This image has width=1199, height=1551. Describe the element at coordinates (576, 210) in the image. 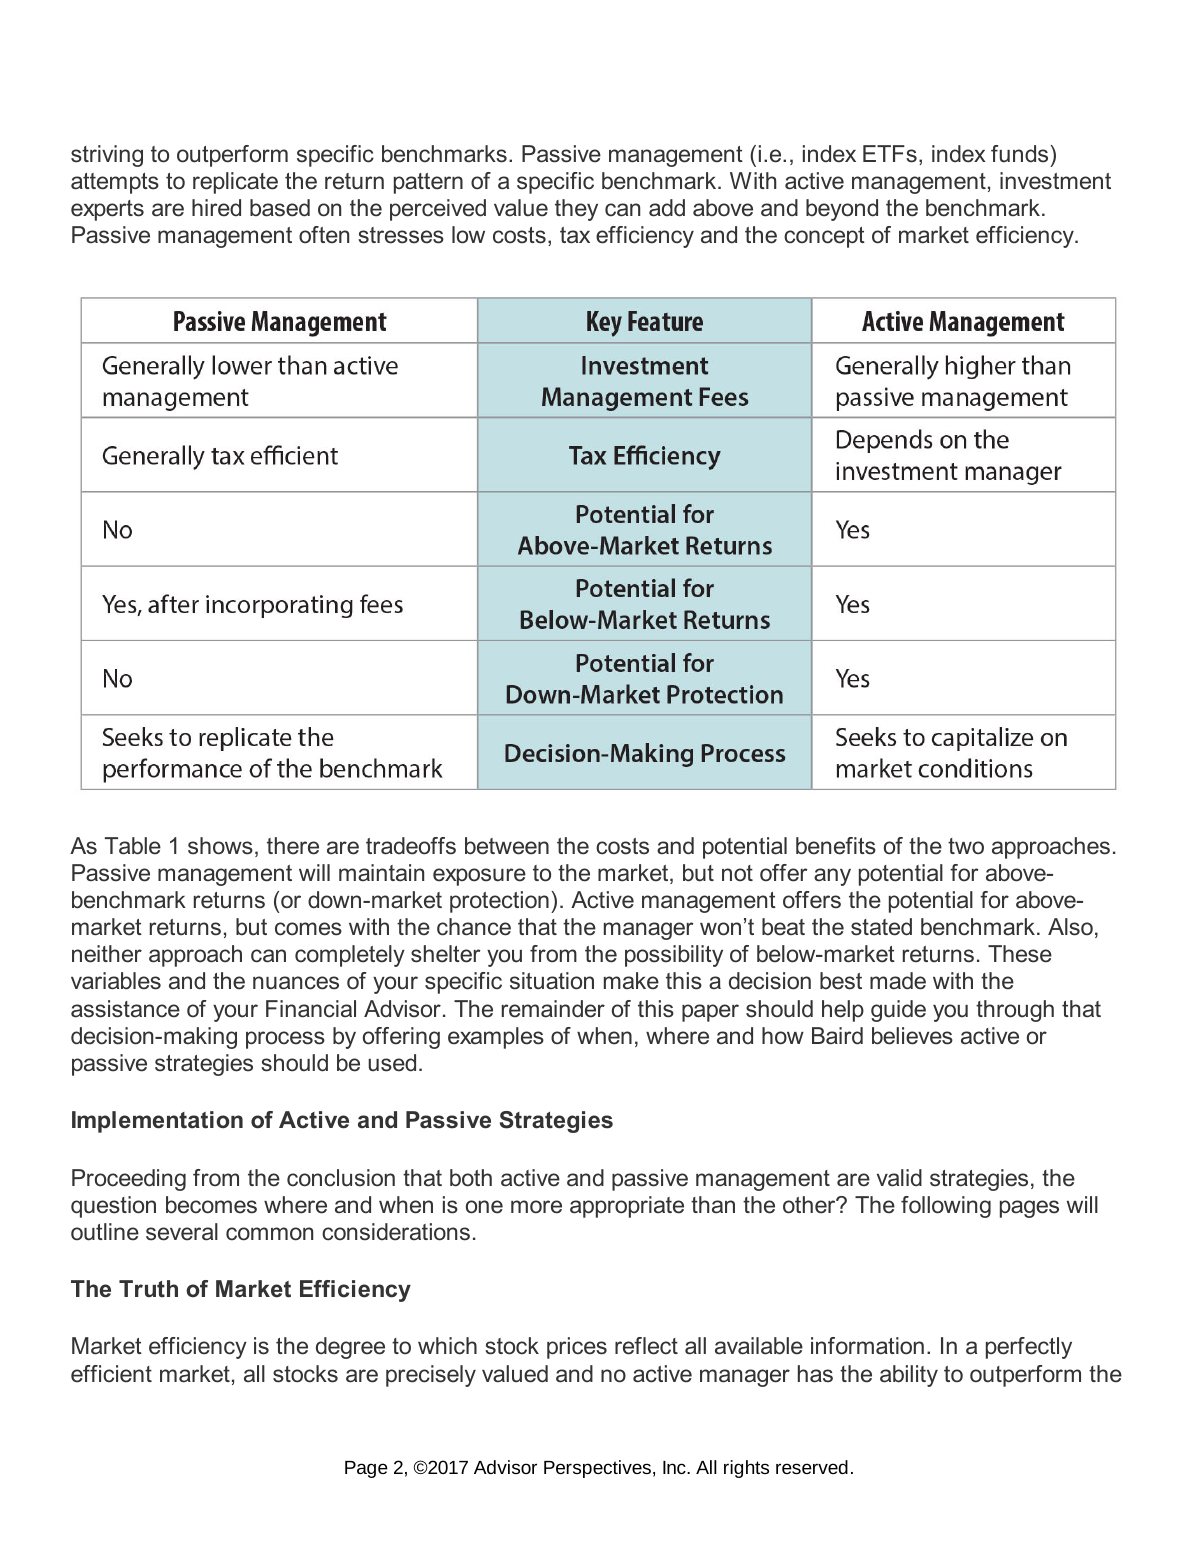

I see `they` at that location.
